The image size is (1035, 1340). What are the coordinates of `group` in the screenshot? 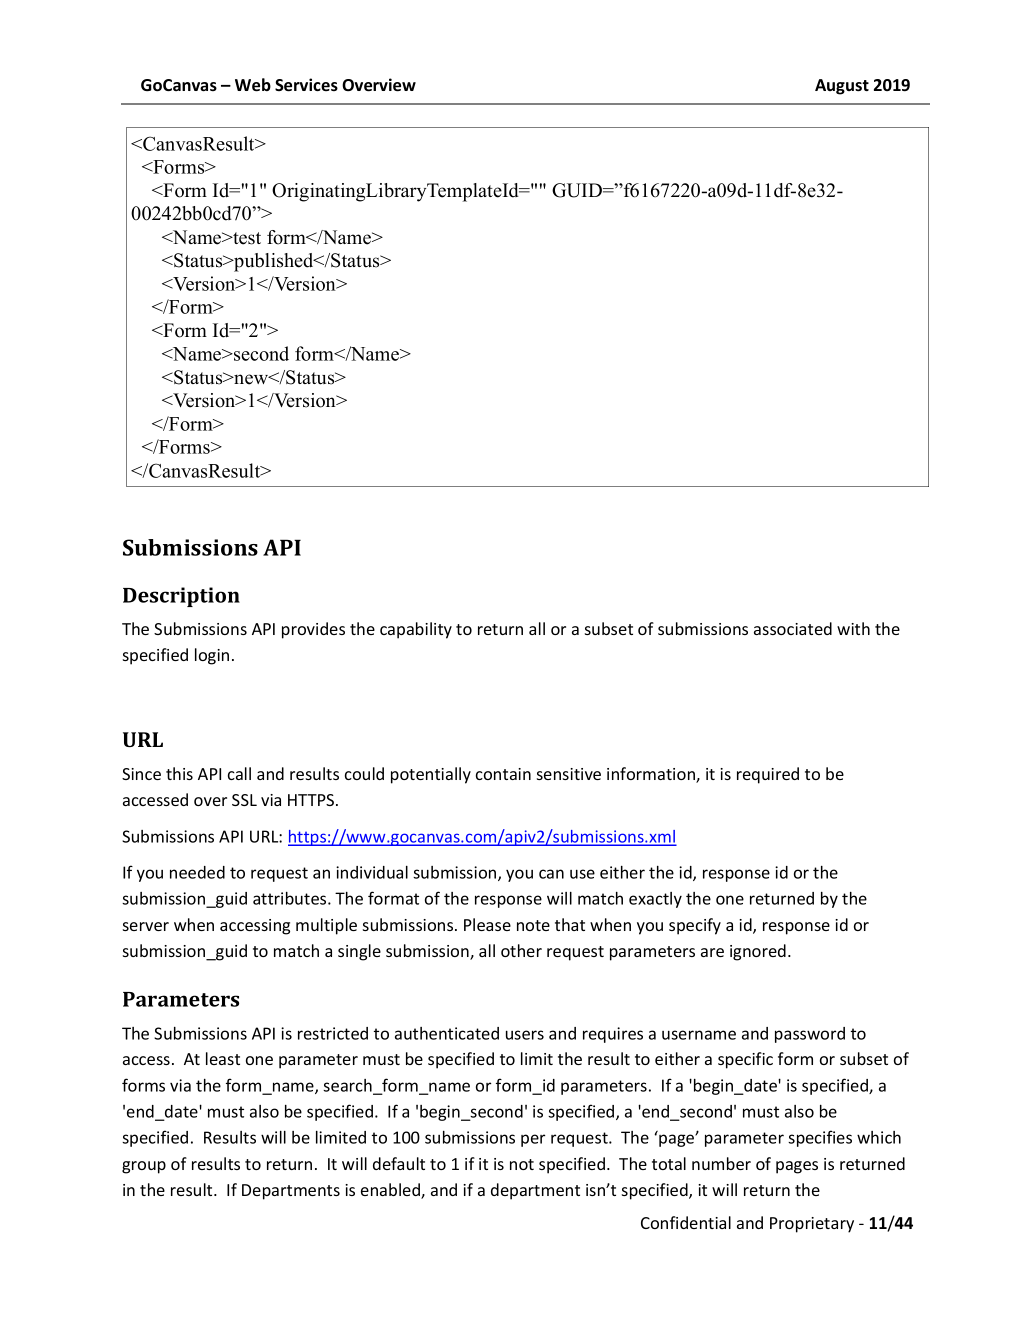 It's located at (144, 1167).
